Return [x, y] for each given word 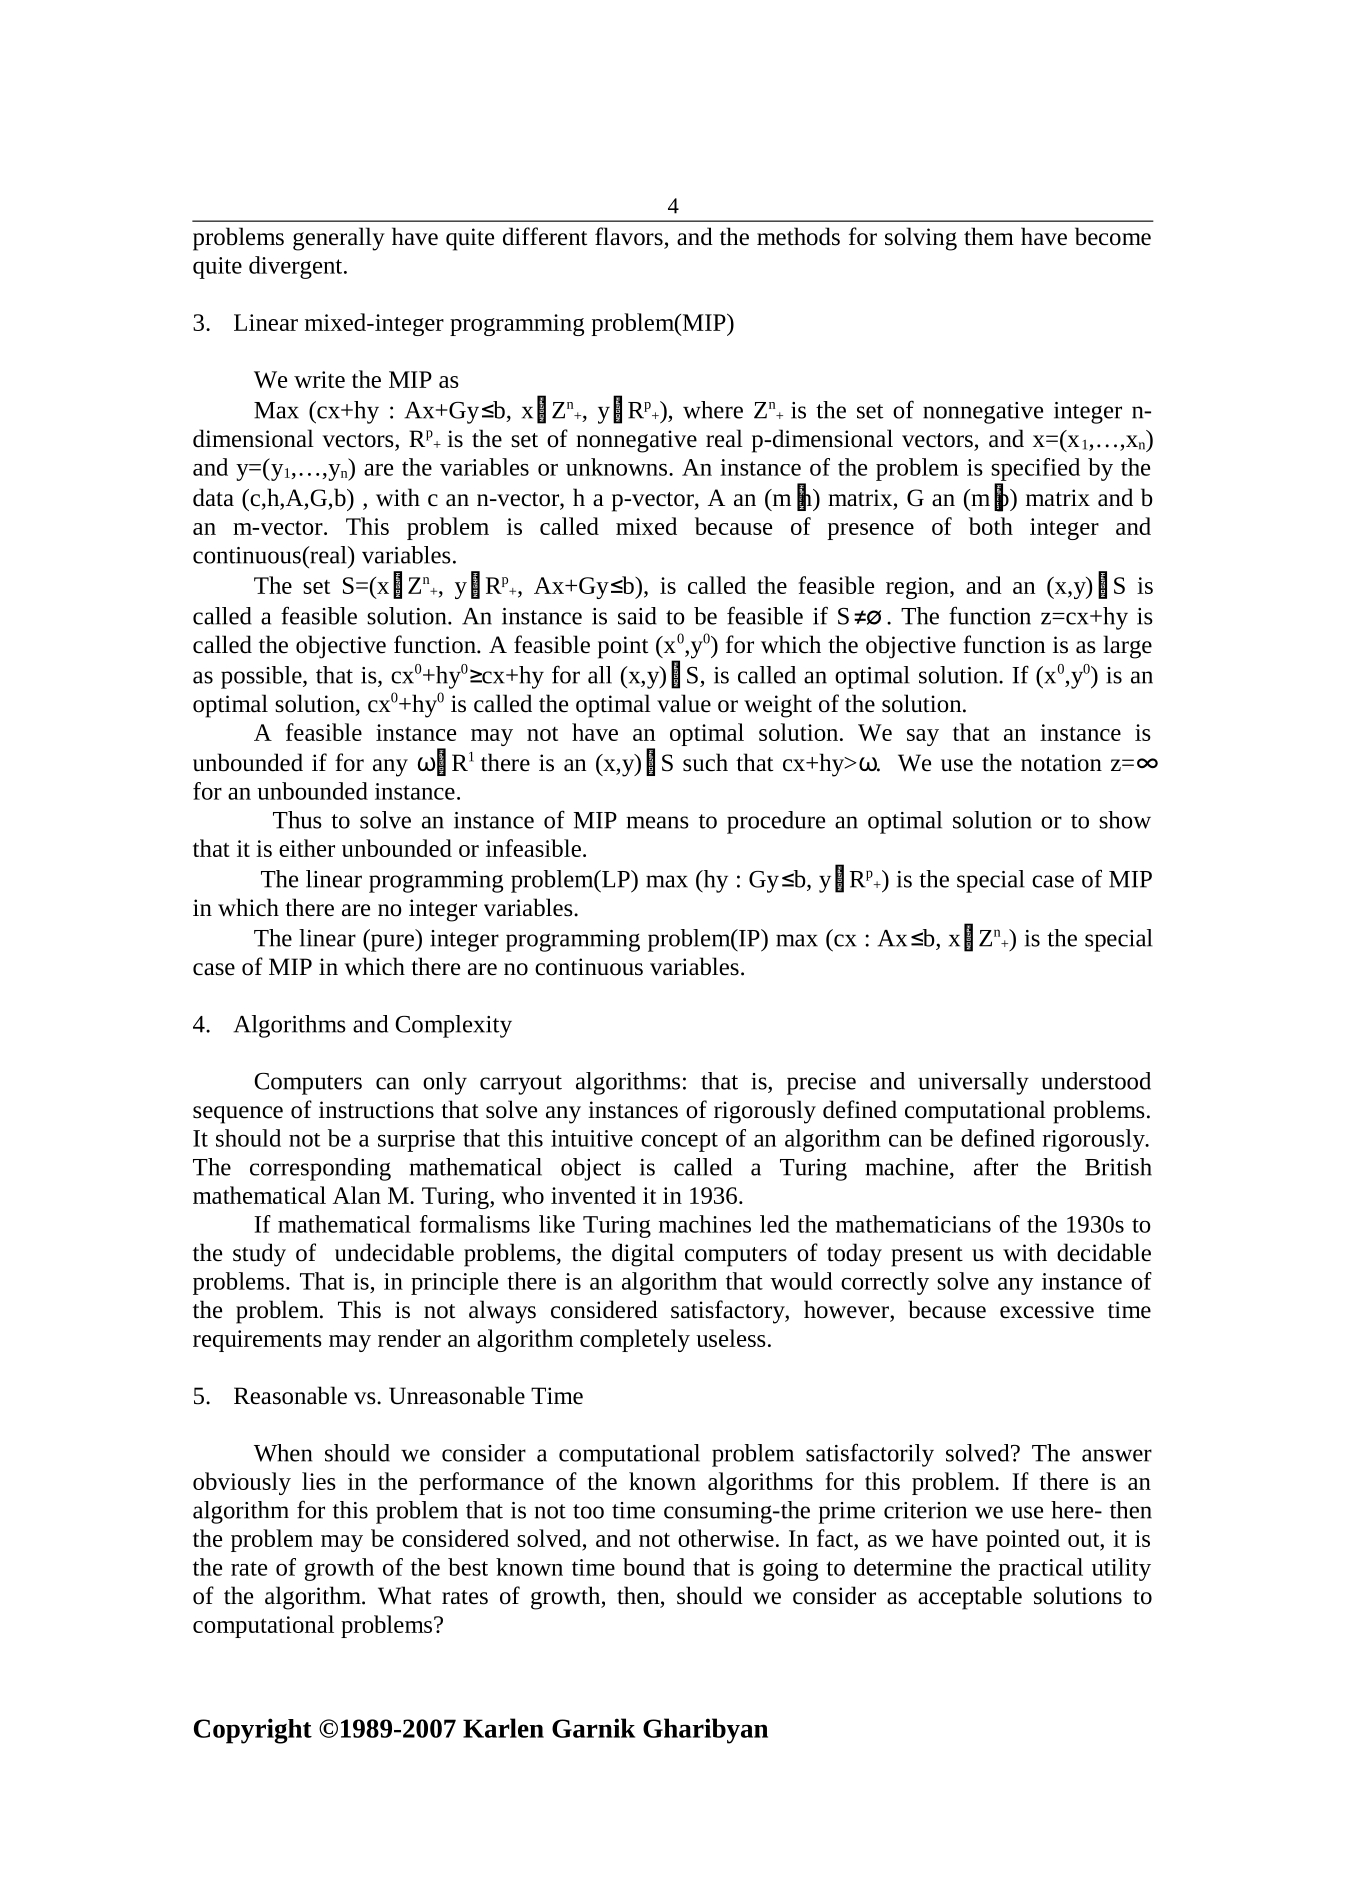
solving [921, 239]
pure [392, 943]
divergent [297, 267]
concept [679, 1142]
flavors [629, 236]
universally [973, 1083]
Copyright [253, 1731]
